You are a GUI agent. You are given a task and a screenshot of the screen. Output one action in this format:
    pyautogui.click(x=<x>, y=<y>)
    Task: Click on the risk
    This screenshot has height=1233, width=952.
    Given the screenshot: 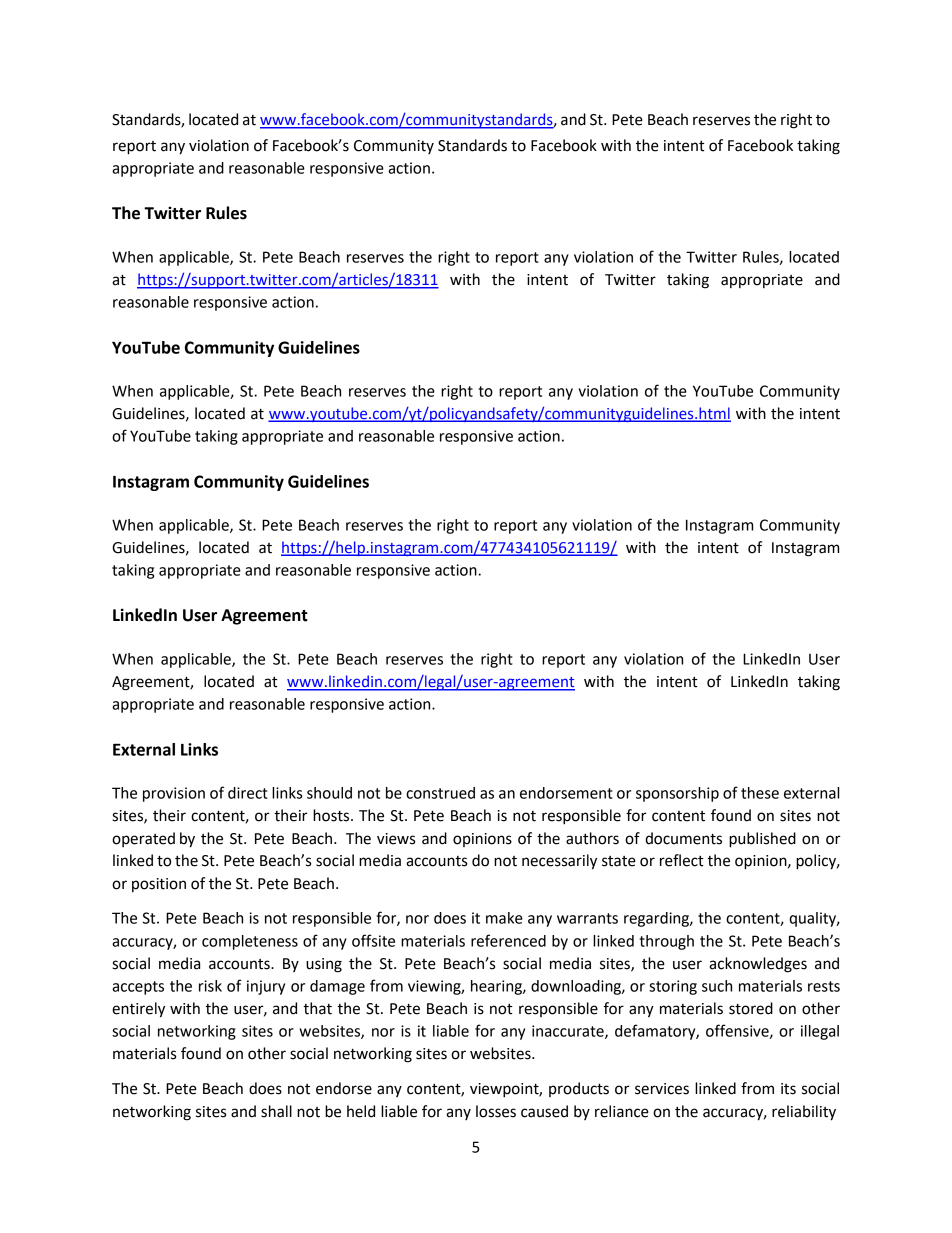 What is the action you would take?
    pyautogui.click(x=210, y=986)
